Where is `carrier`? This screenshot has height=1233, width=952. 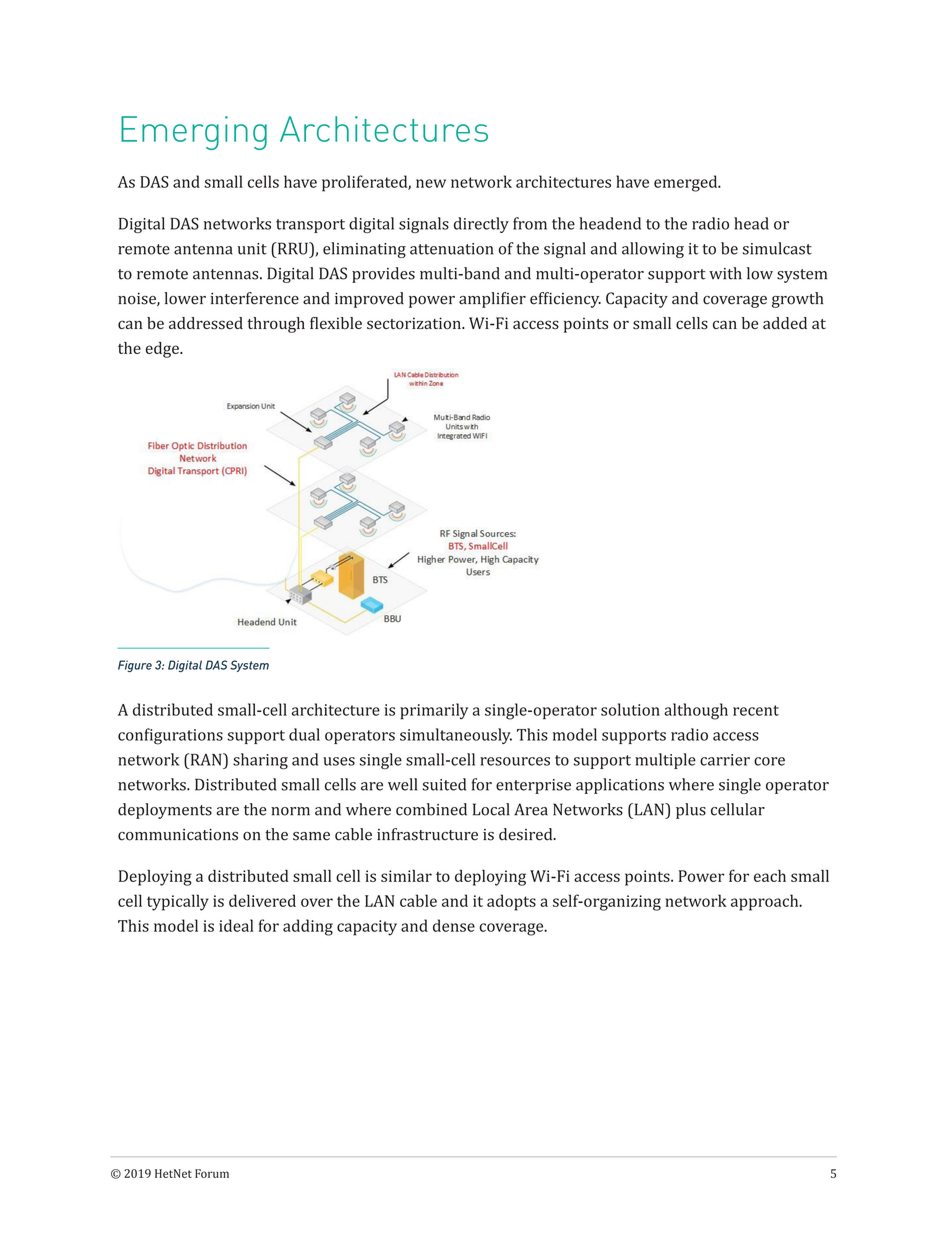
carrier is located at coordinates (725, 760).
